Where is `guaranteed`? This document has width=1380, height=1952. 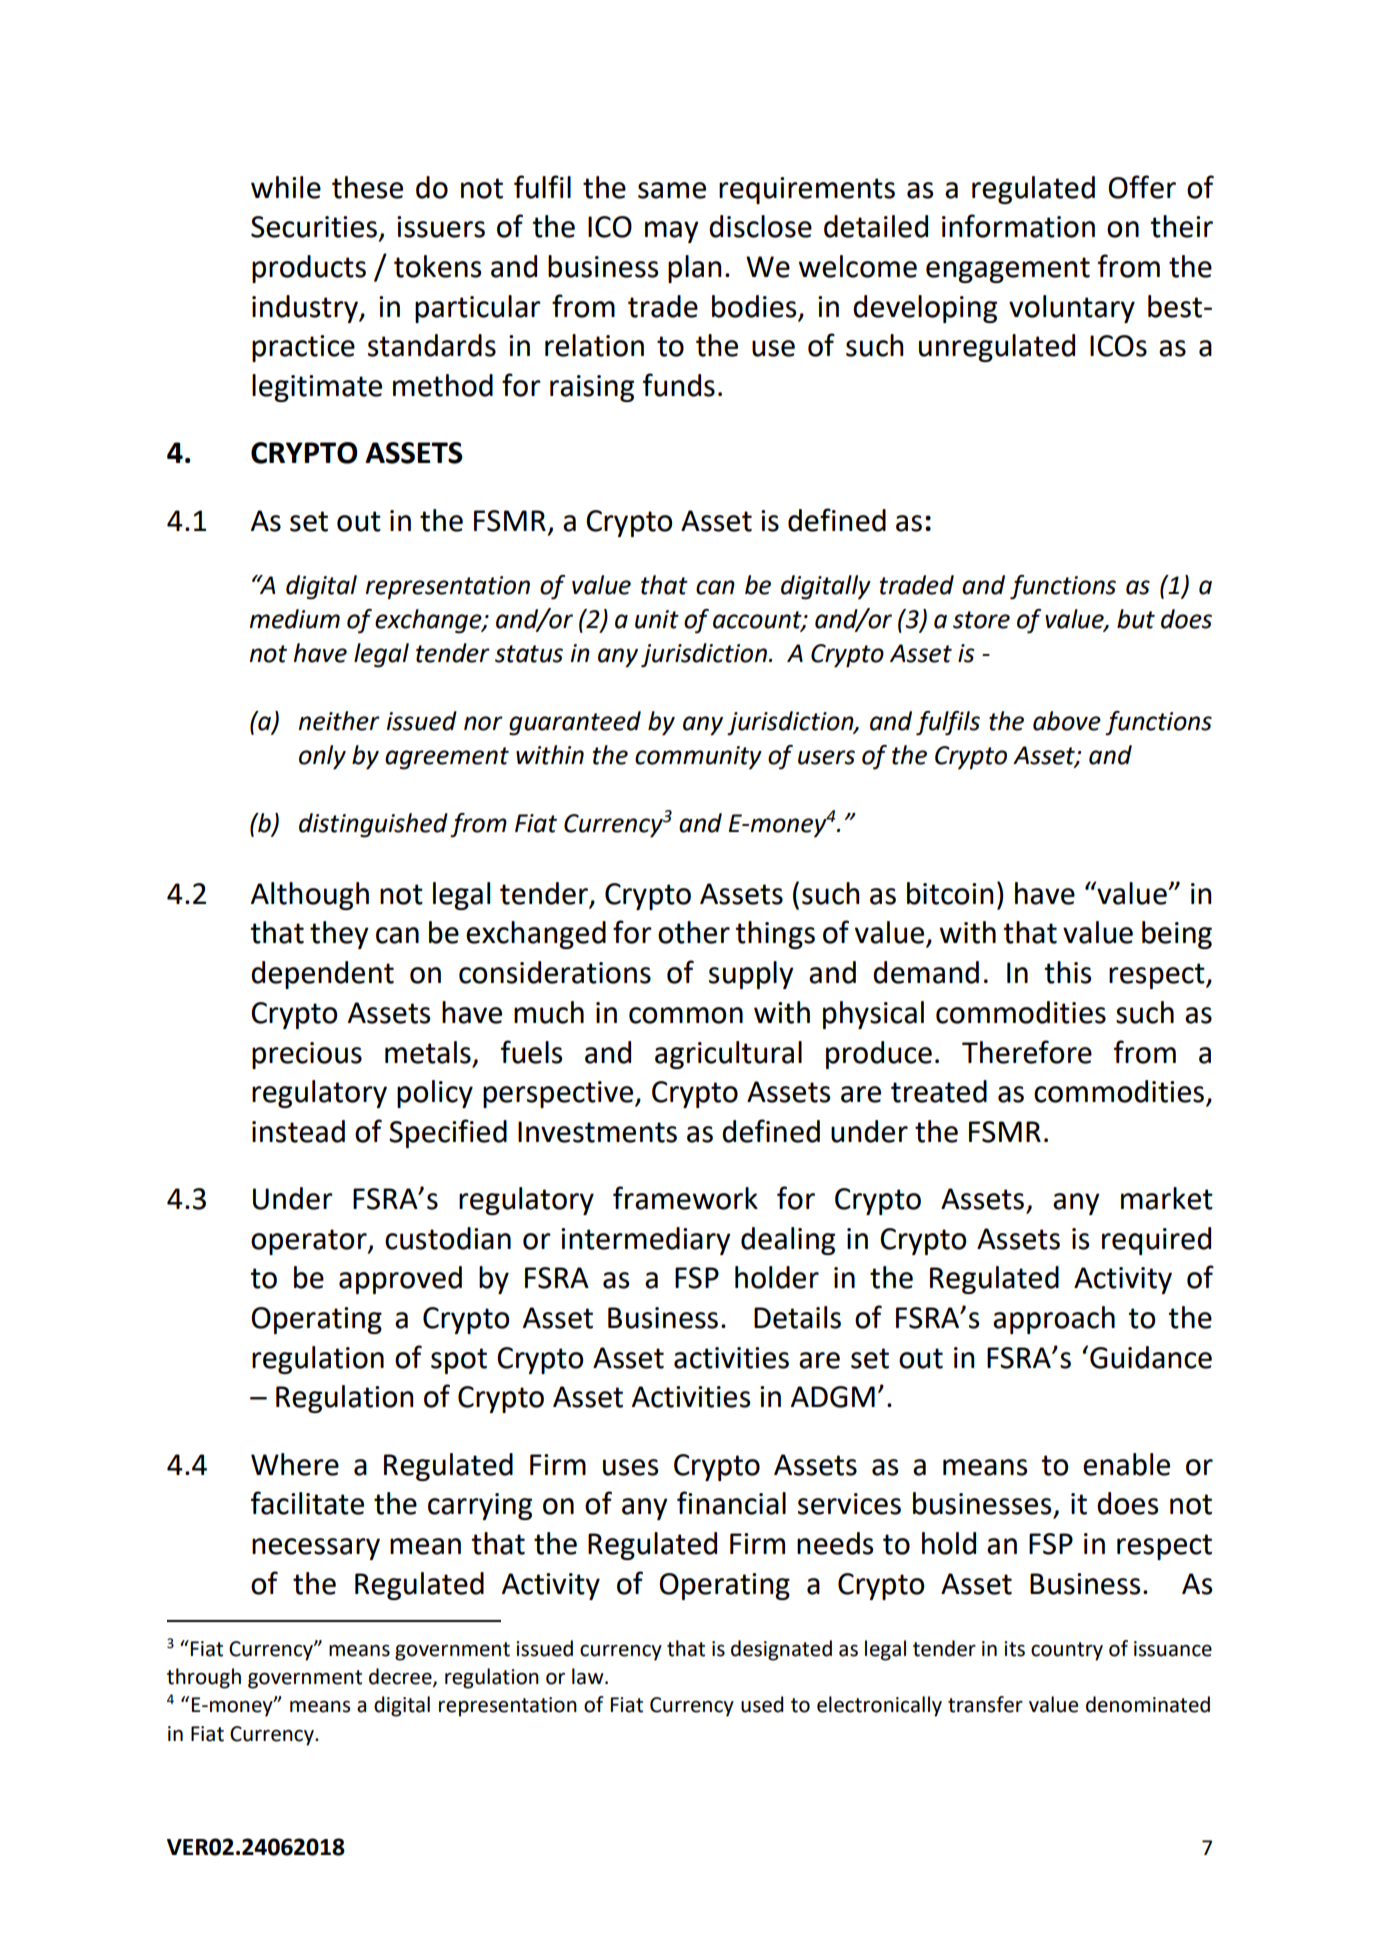
guaranteed is located at coordinates (575, 723).
